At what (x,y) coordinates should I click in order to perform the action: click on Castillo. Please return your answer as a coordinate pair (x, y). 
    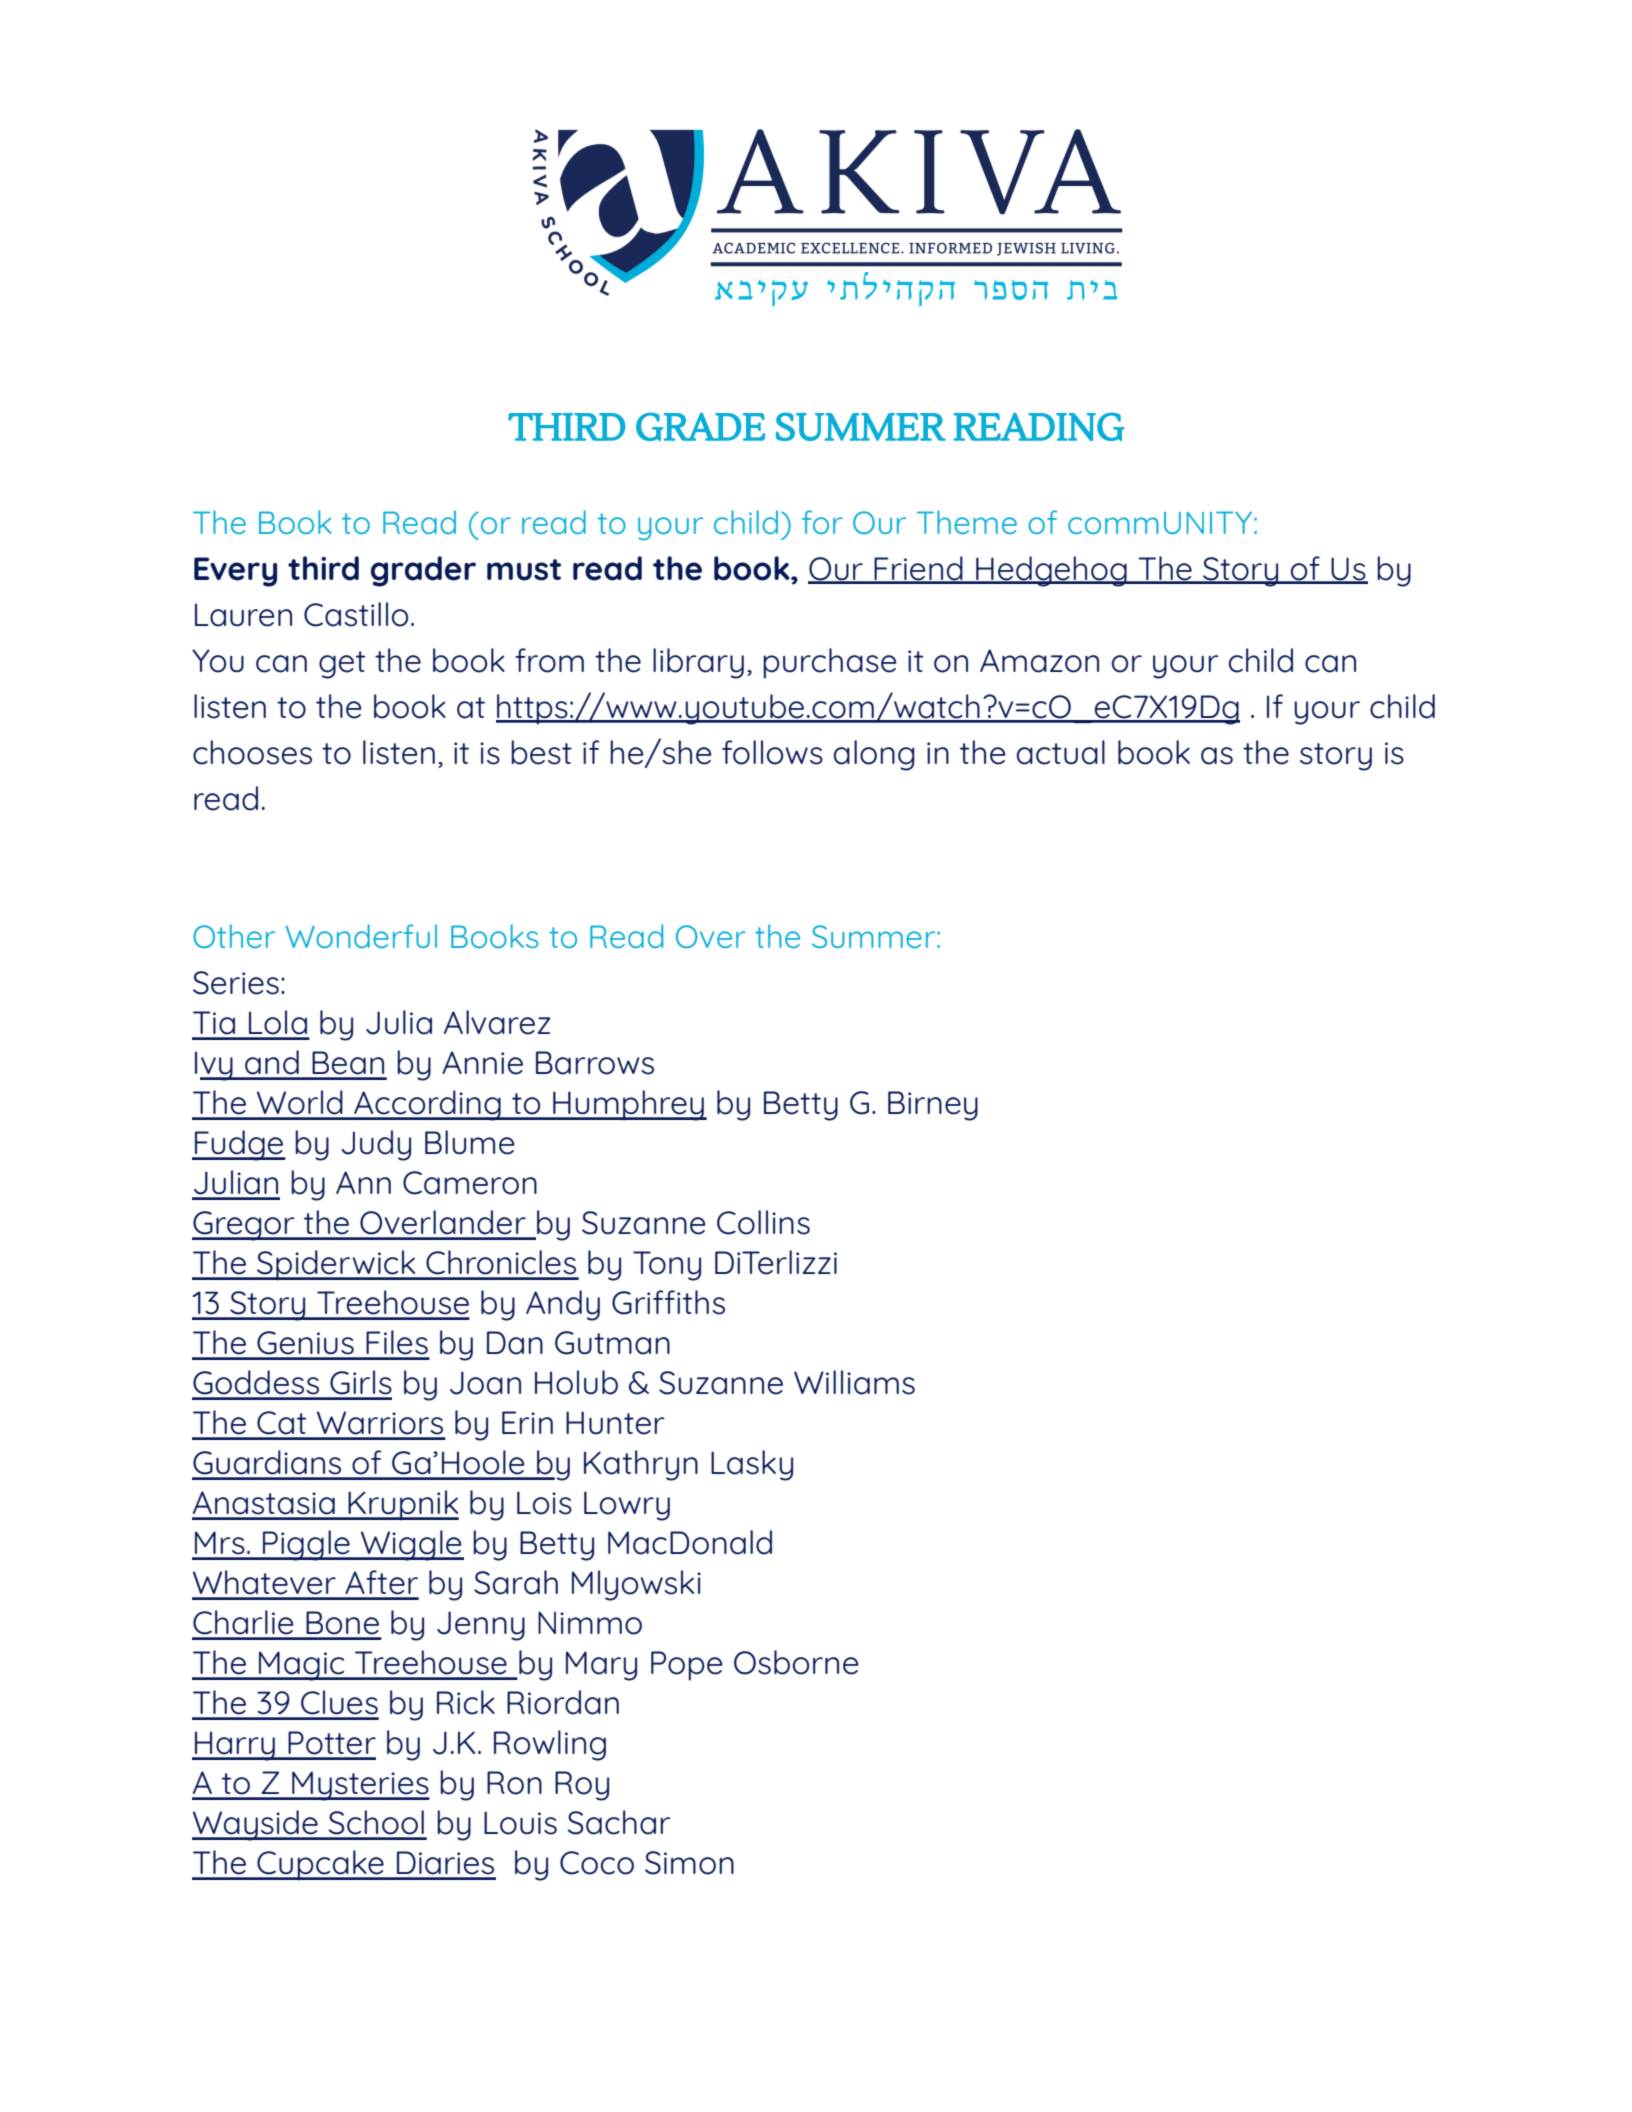
    Looking at the image, I should click on (356, 614).
